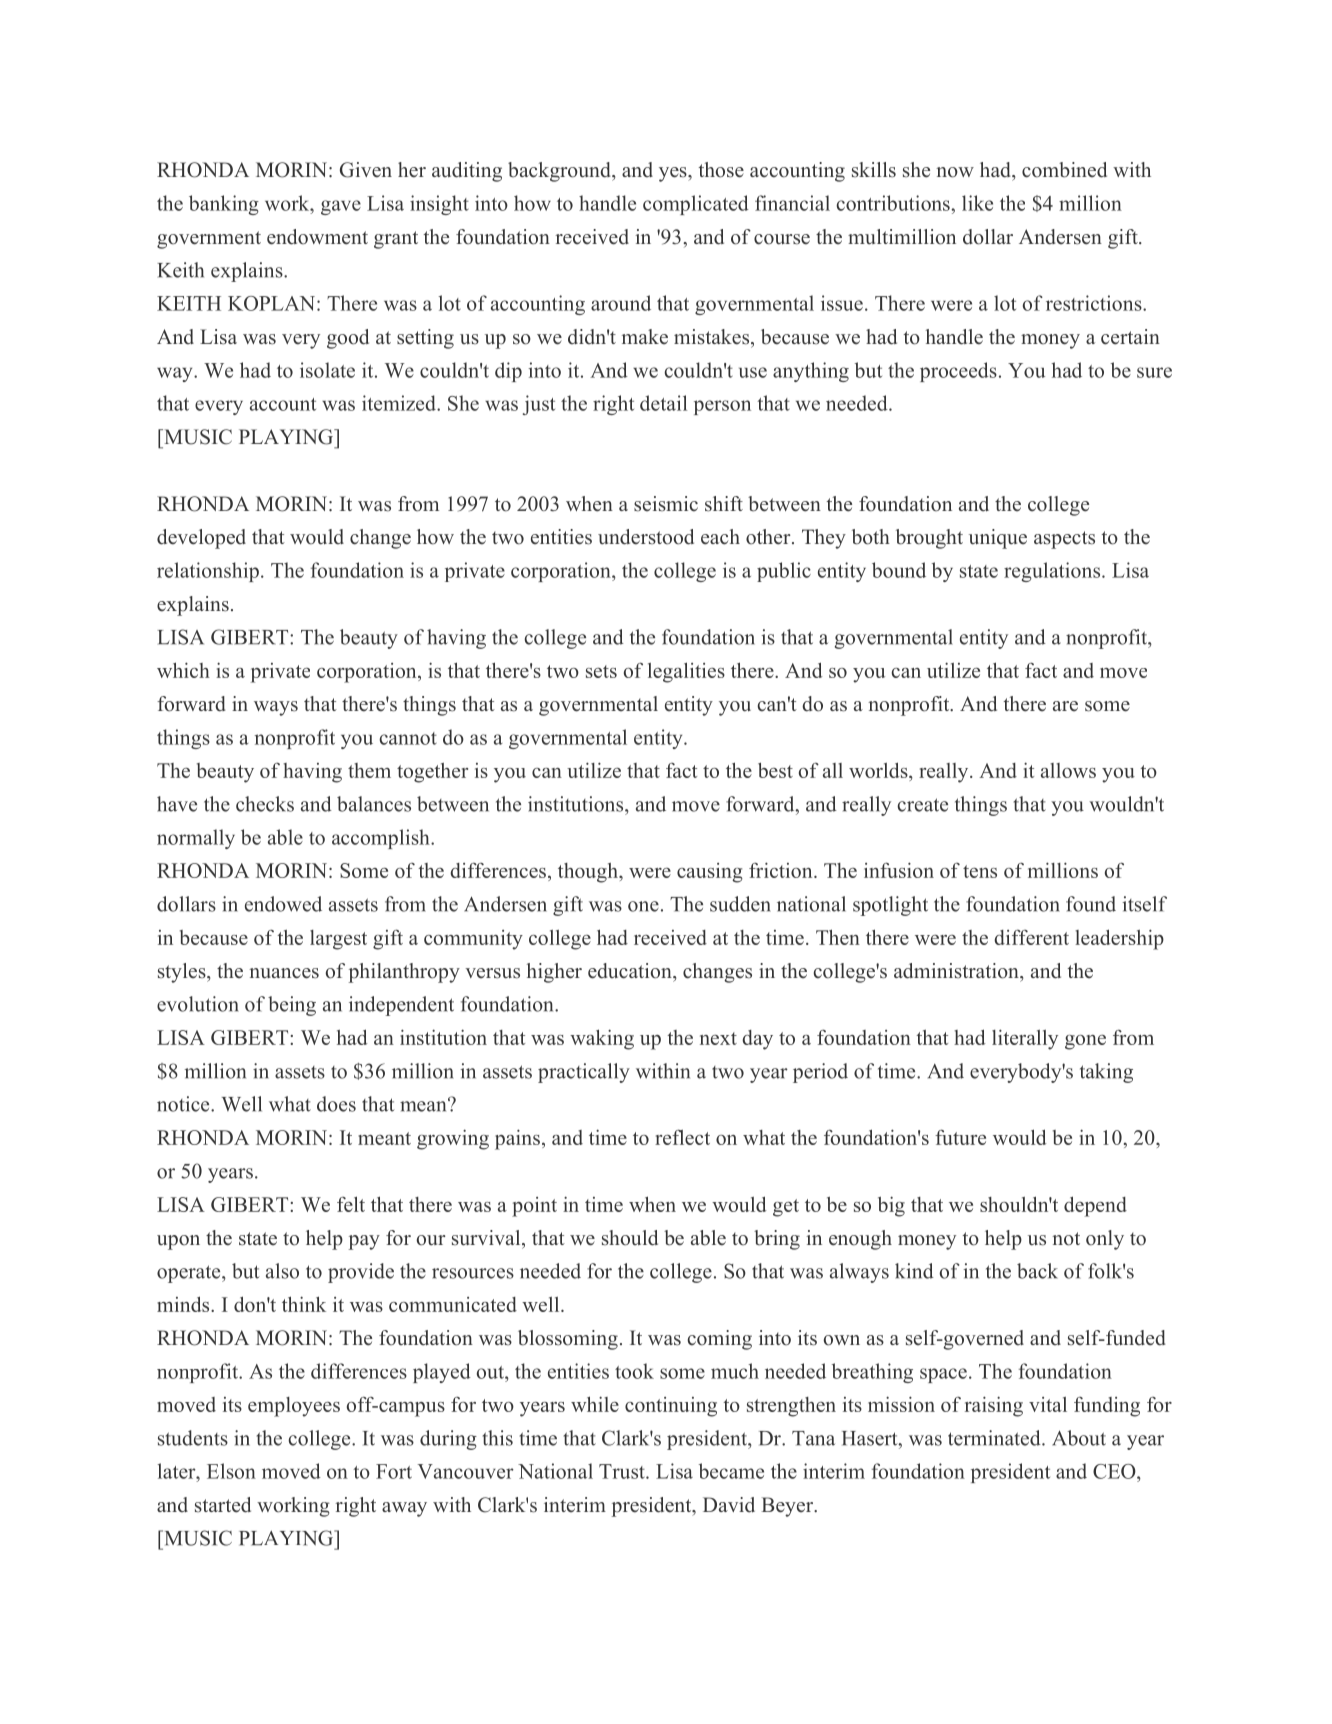 The image size is (1332, 1724). I want to click on terminated, so click(995, 1438).
